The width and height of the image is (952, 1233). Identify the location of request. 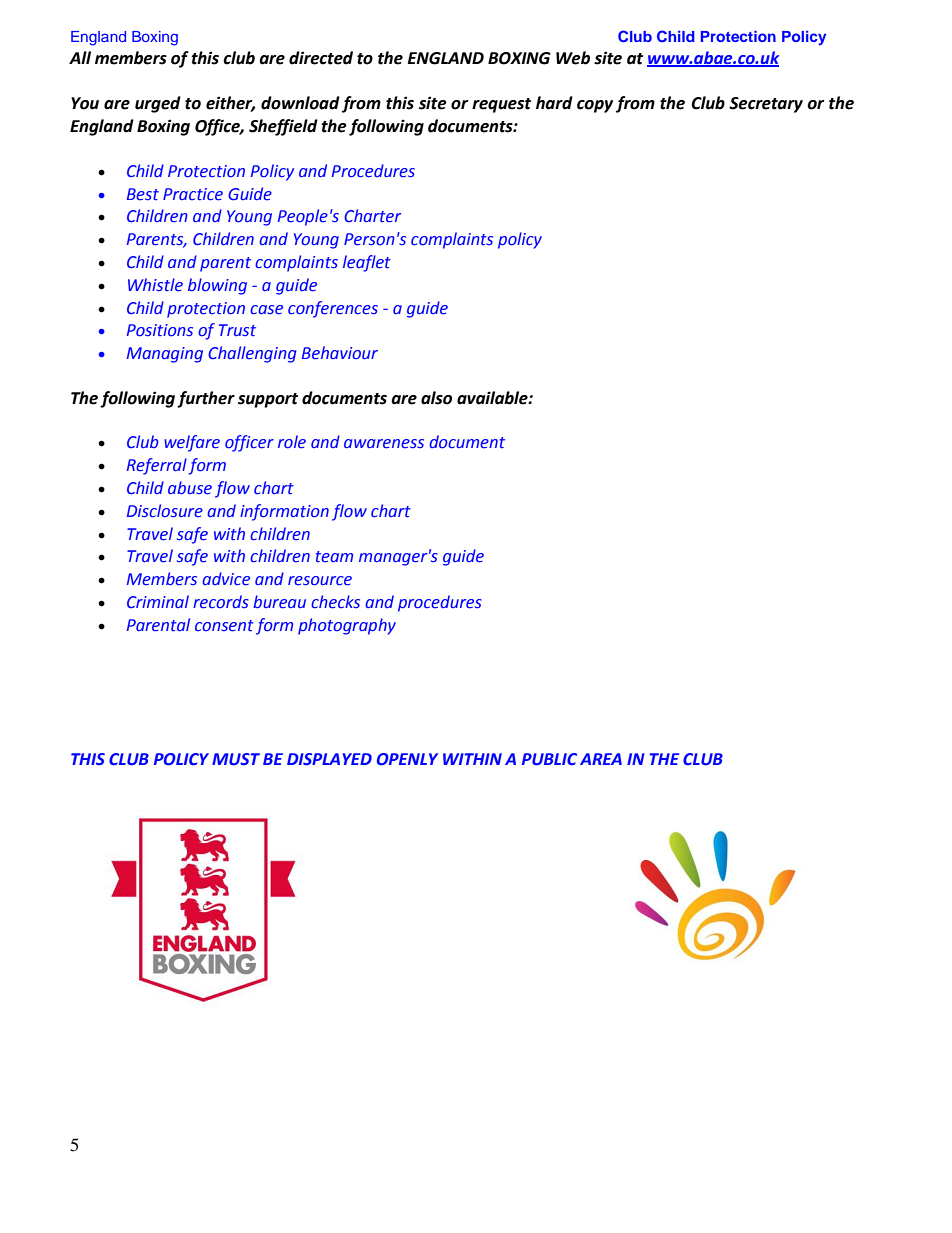
(501, 105).
